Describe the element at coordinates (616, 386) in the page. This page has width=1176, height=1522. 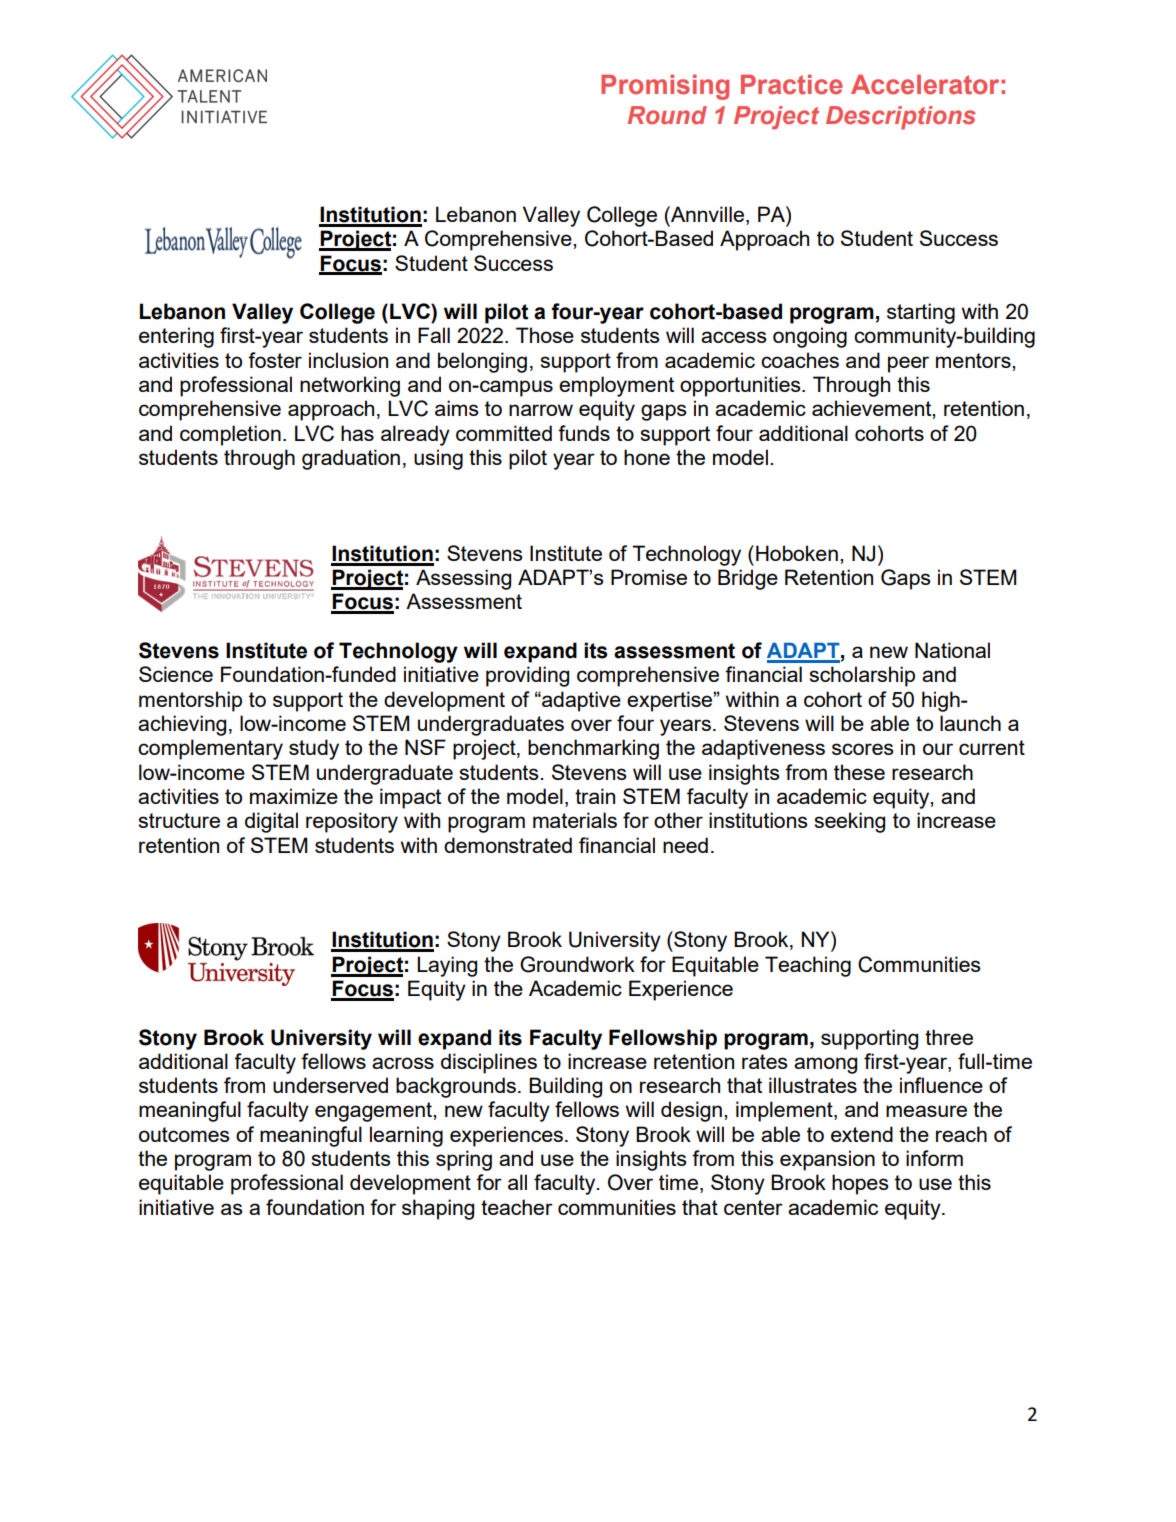
I see `employment` at that location.
